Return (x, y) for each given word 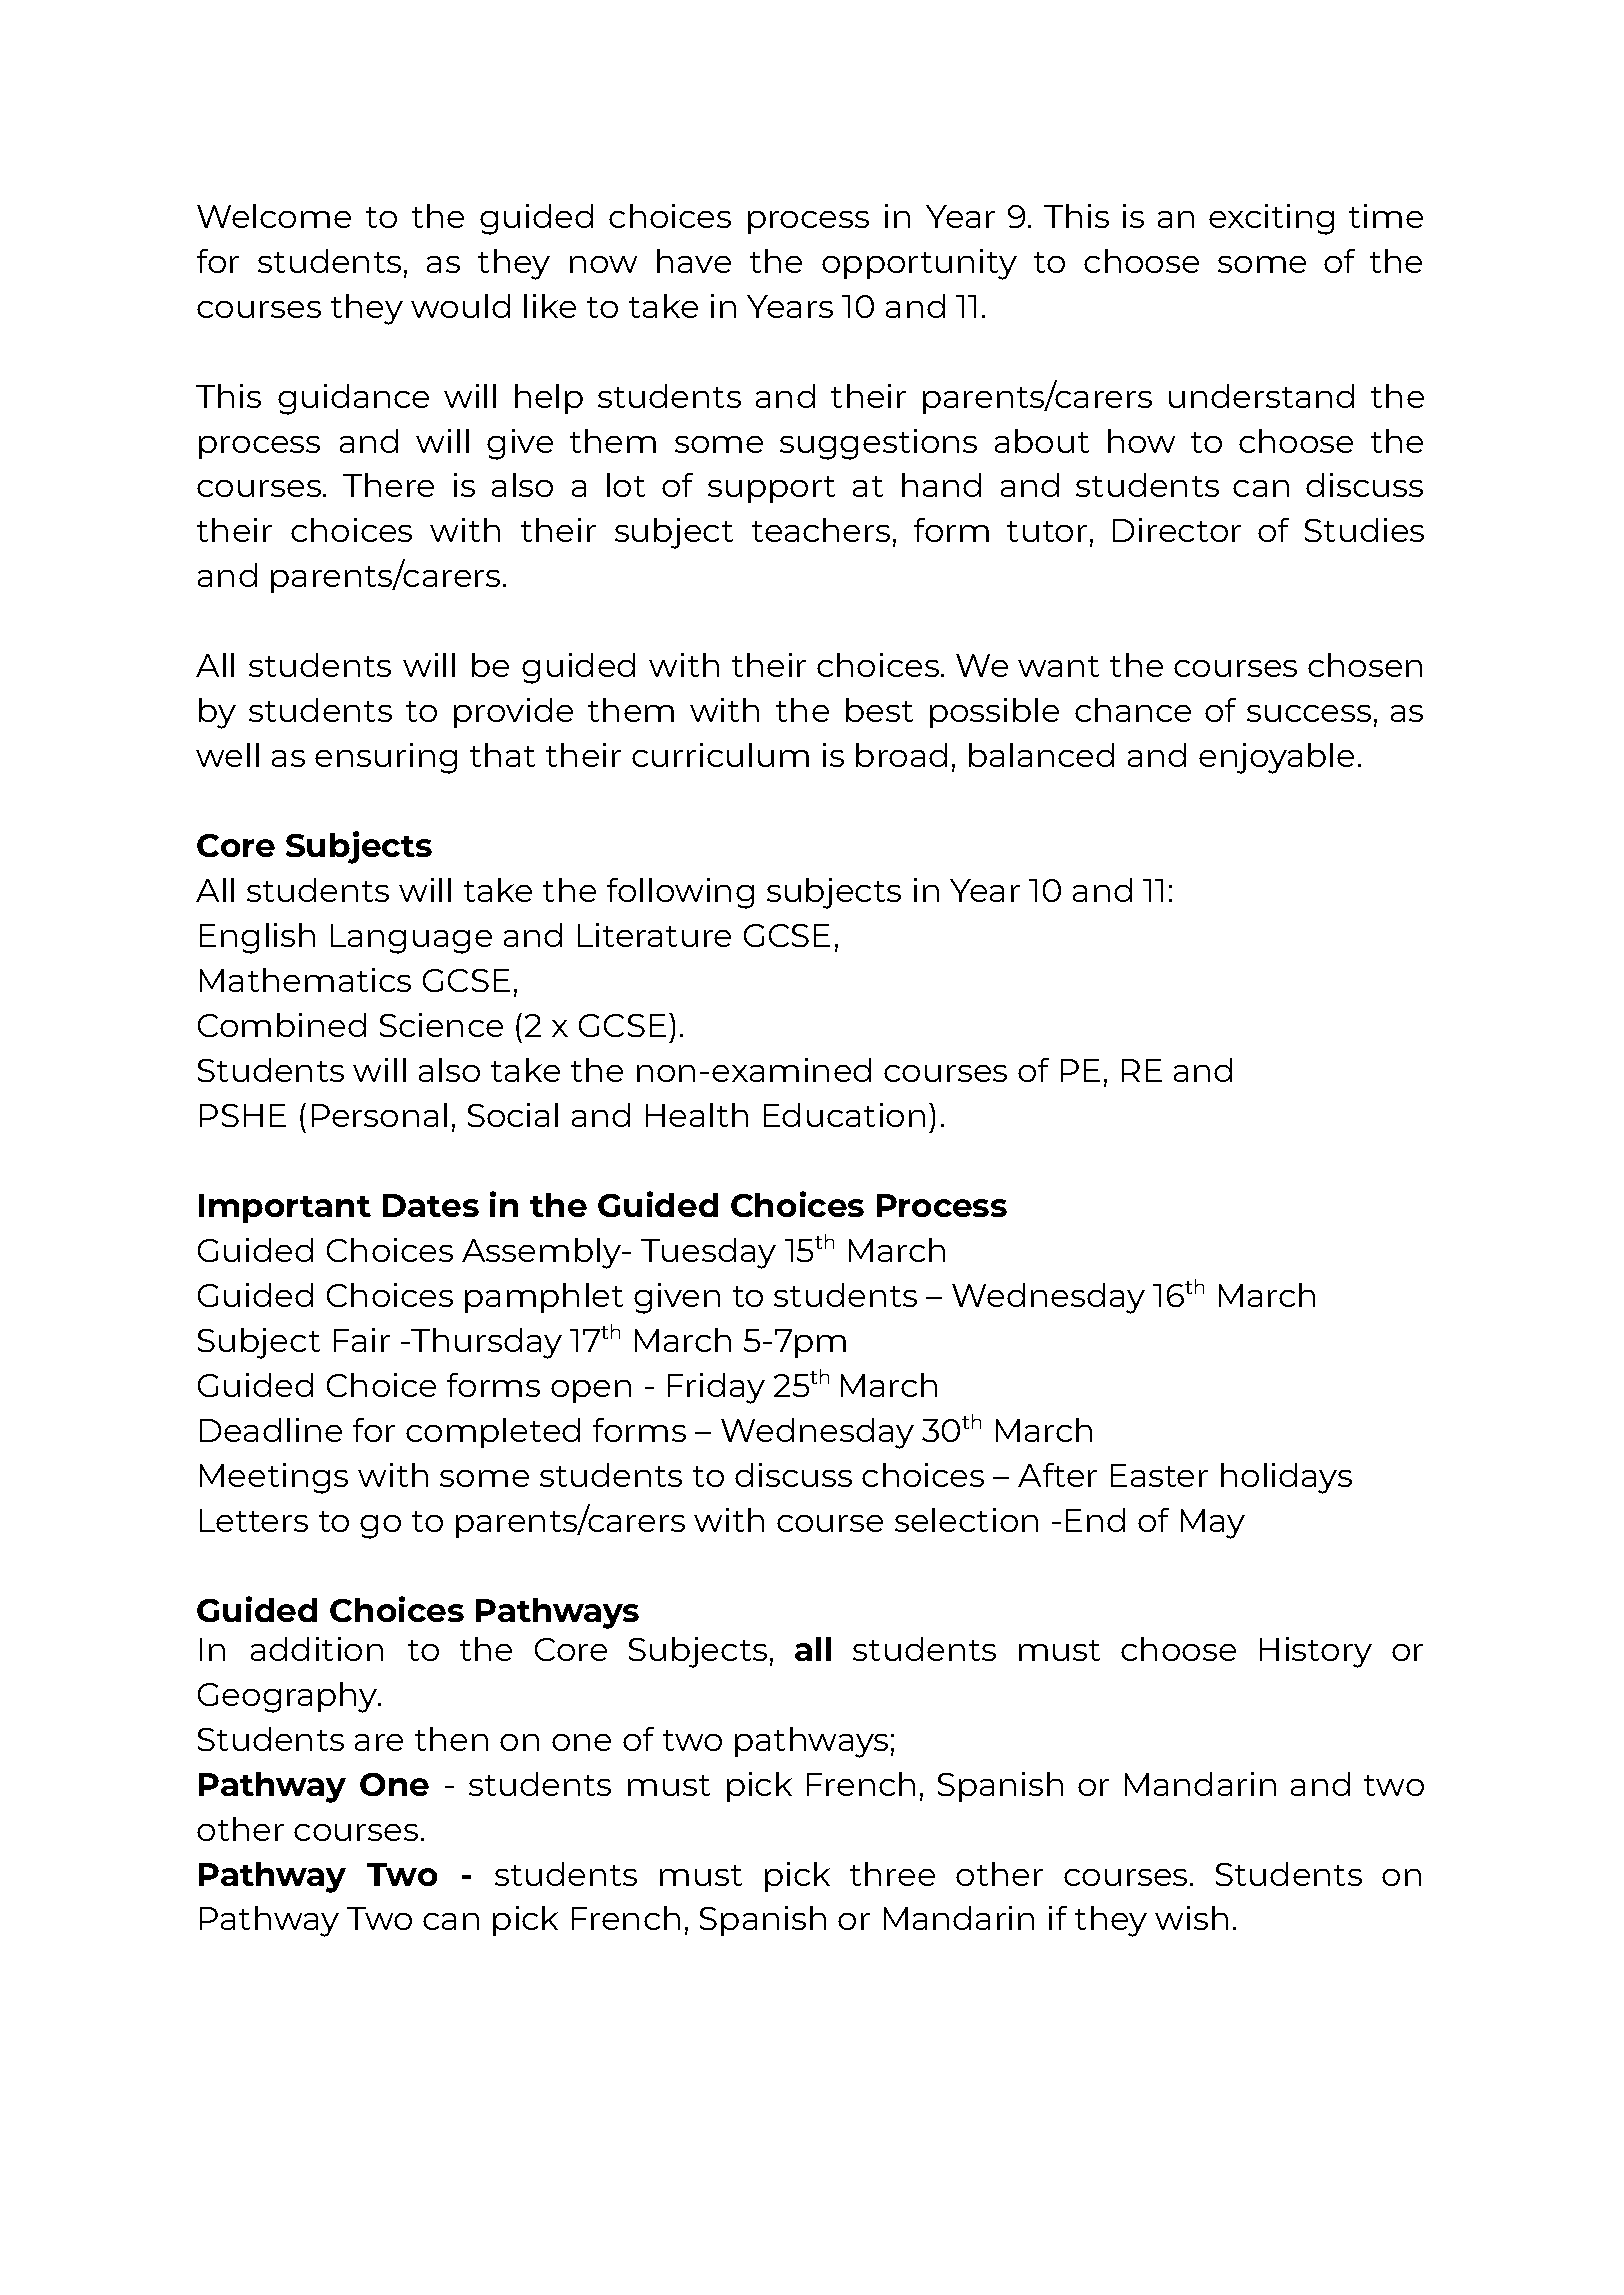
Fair (362, 1340)
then (451, 1739)
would (460, 306)
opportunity (919, 264)
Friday (716, 1388)
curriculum (720, 755)
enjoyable (1276, 758)
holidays (1286, 1478)
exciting (1271, 219)
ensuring (386, 758)
